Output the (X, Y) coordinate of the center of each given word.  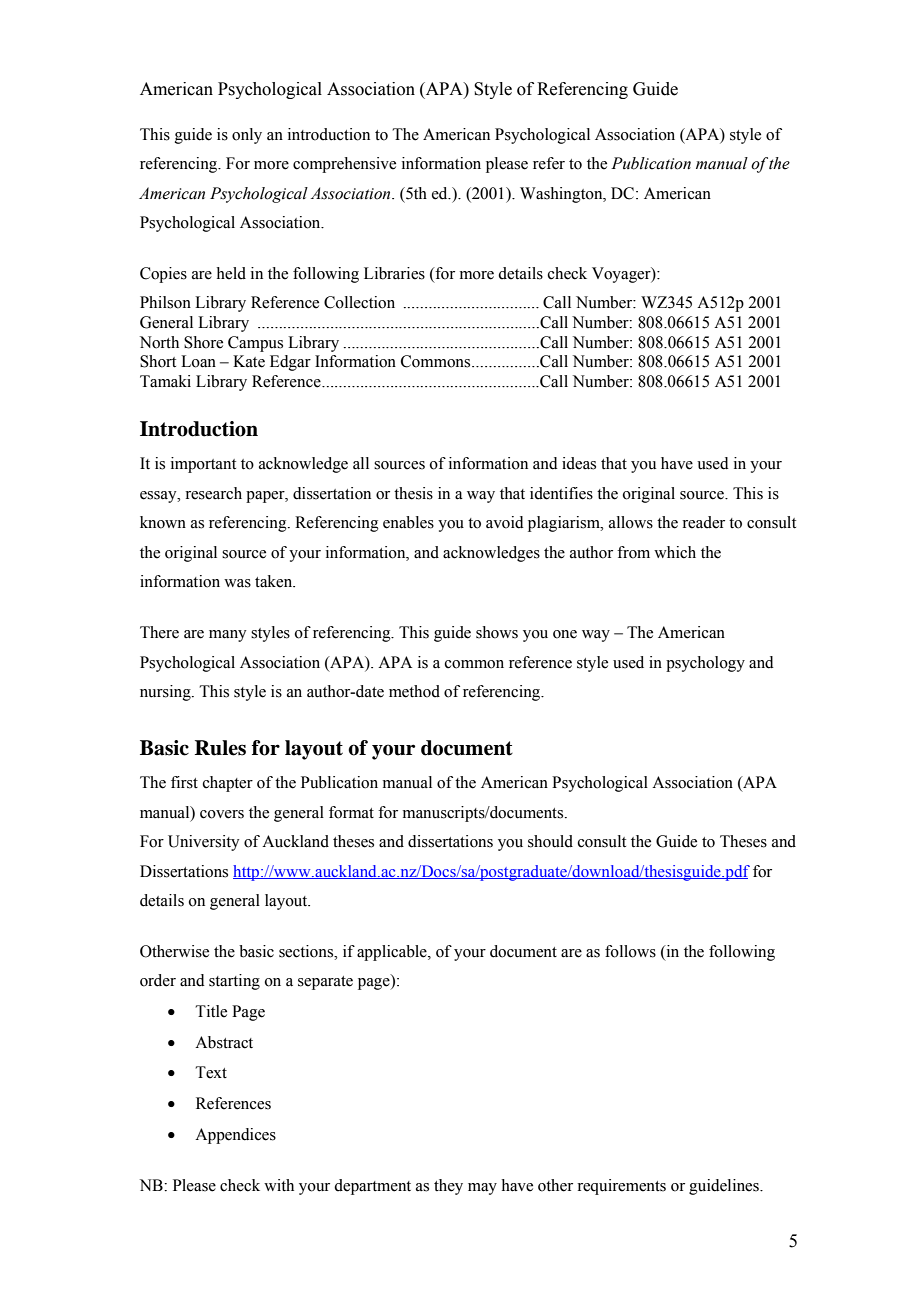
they (448, 1187)
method (414, 691)
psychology (705, 664)
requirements (621, 1187)
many (227, 636)
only (247, 136)
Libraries (394, 273)
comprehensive (344, 165)
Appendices (235, 1136)
